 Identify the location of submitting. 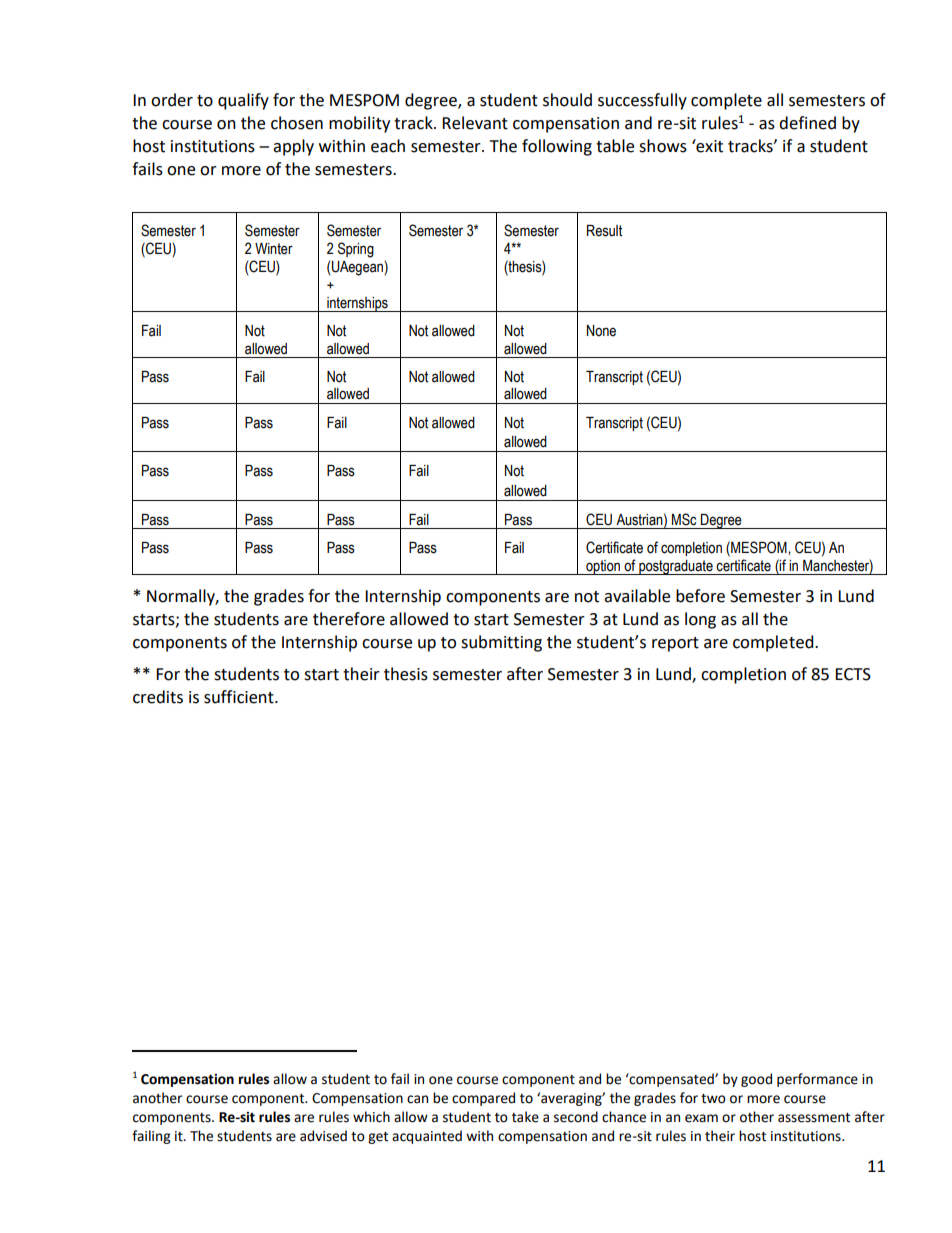
(501, 643).
